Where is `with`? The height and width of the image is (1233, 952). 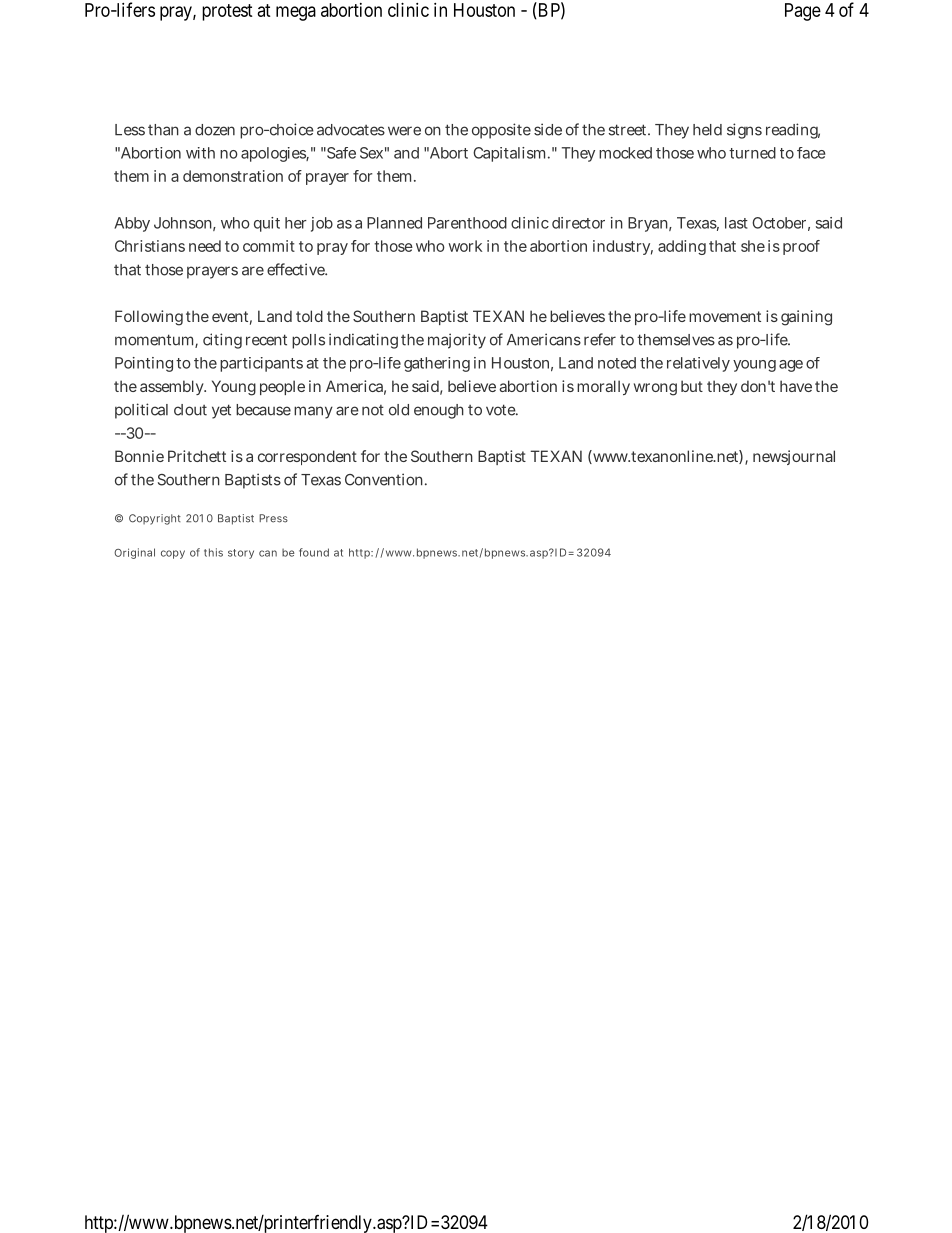
with is located at coordinates (200, 153).
